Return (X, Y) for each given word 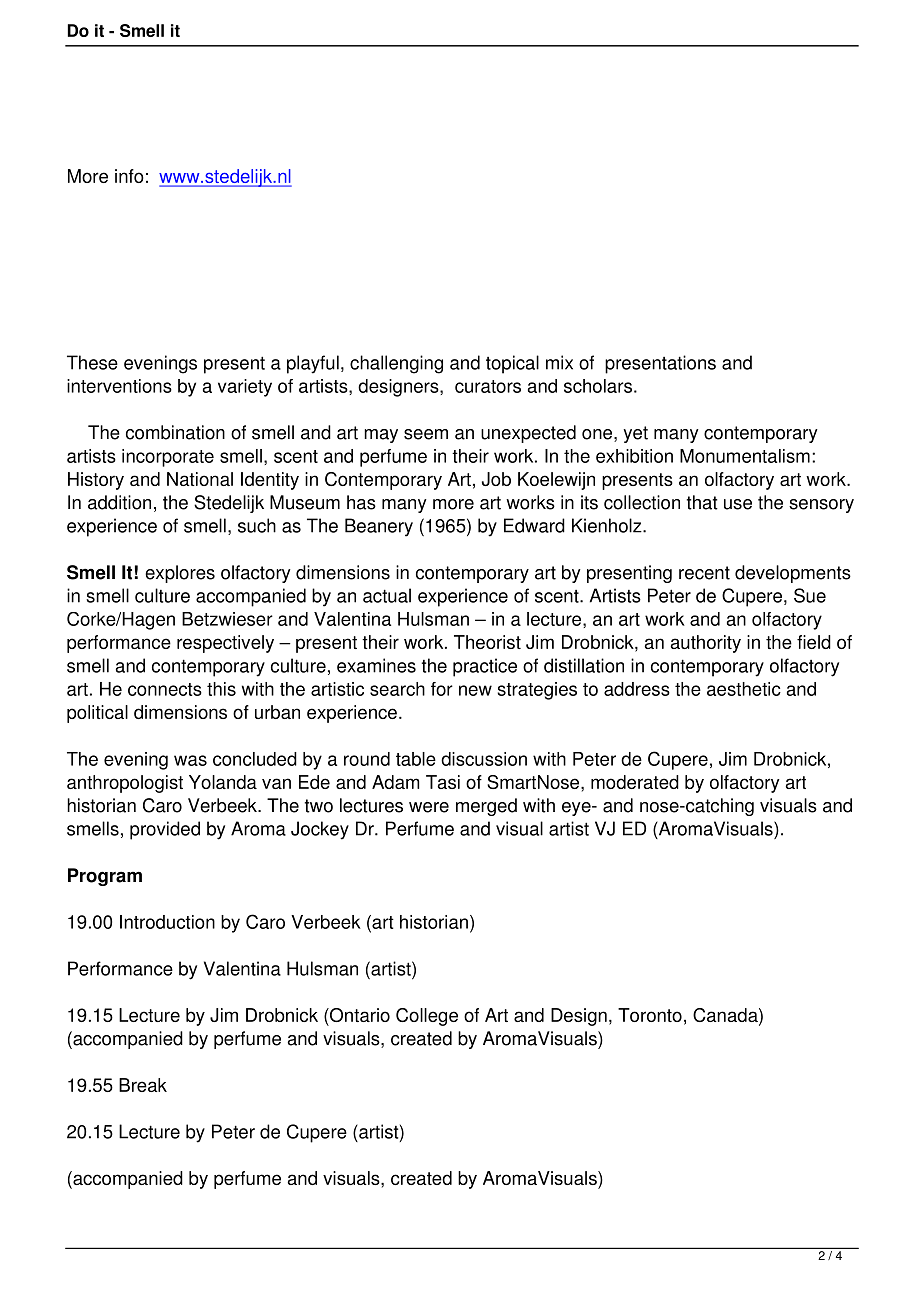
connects (165, 689)
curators (488, 386)
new (475, 690)
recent (704, 573)
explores (180, 574)
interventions (119, 386)
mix (559, 362)
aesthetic (744, 689)
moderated (635, 782)
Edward (534, 525)
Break (143, 1085)
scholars (598, 386)
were (429, 807)
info (129, 176)
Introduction (167, 922)
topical (512, 364)
